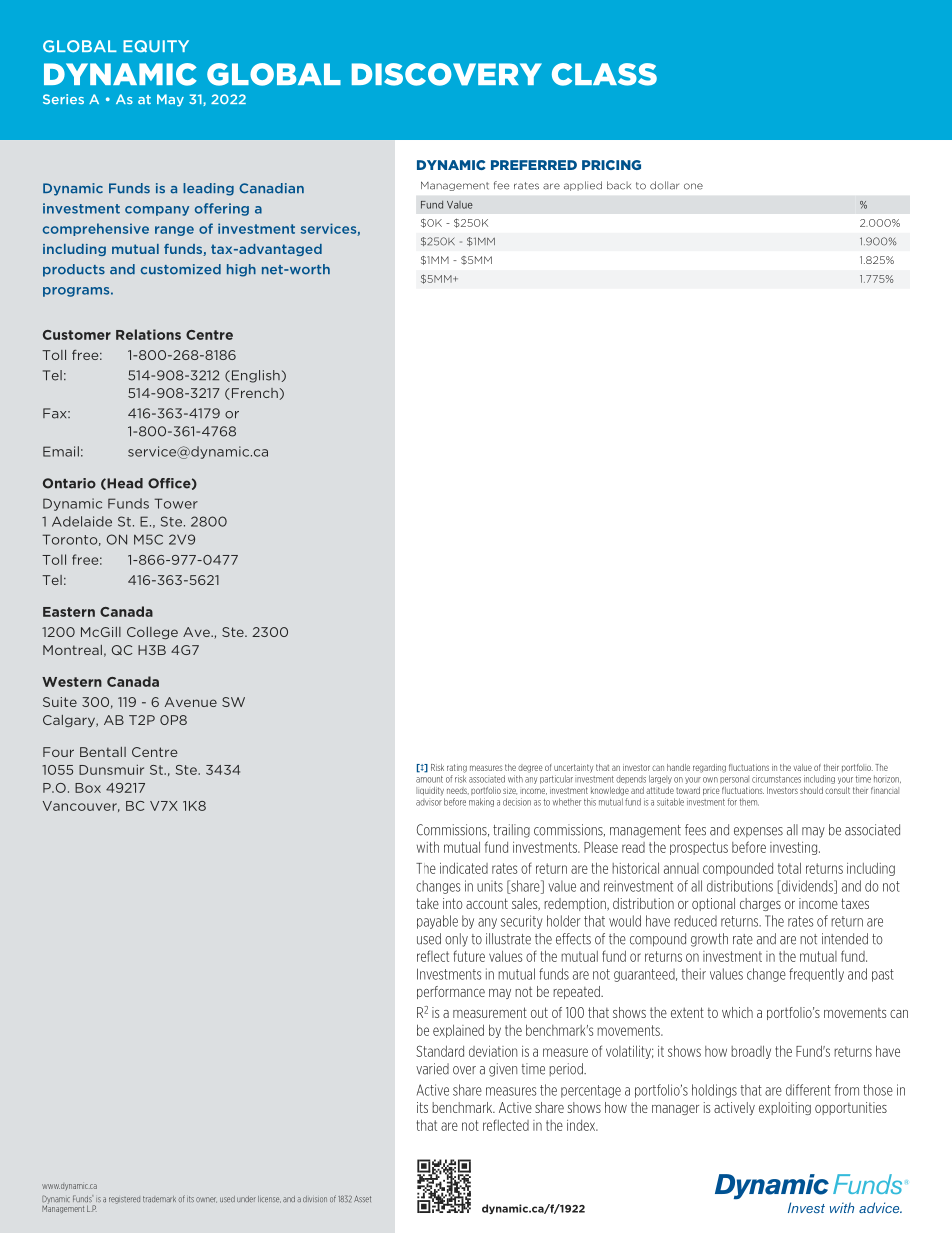 Image resolution: width=952 pixels, height=1233 pixels. Describe the element at coordinates (362, 1199) in the image. I see `Asset` at that location.
